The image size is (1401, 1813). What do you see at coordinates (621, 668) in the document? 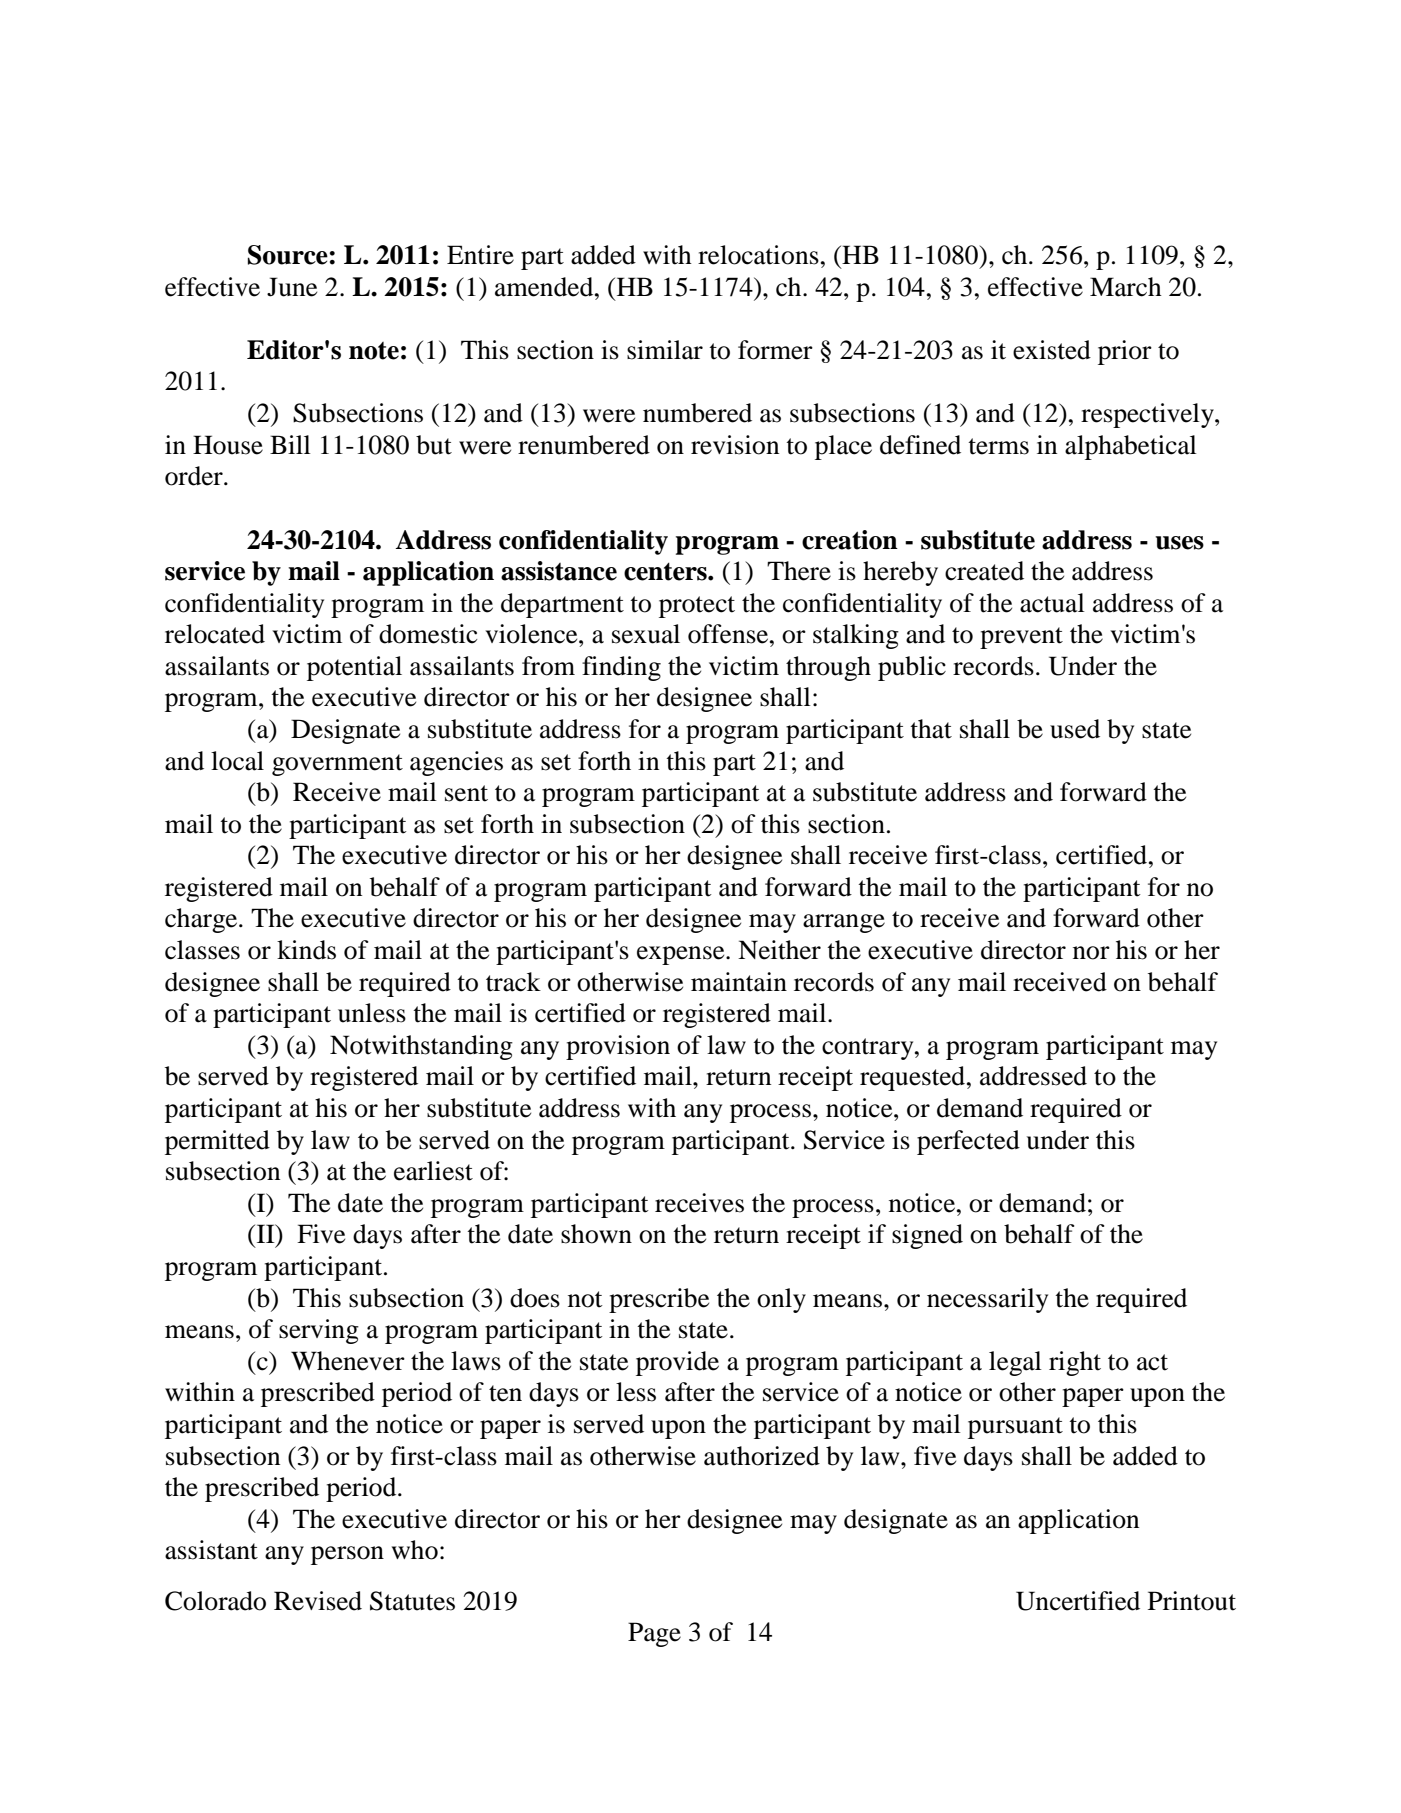
I see `finding` at bounding box center [621, 668].
